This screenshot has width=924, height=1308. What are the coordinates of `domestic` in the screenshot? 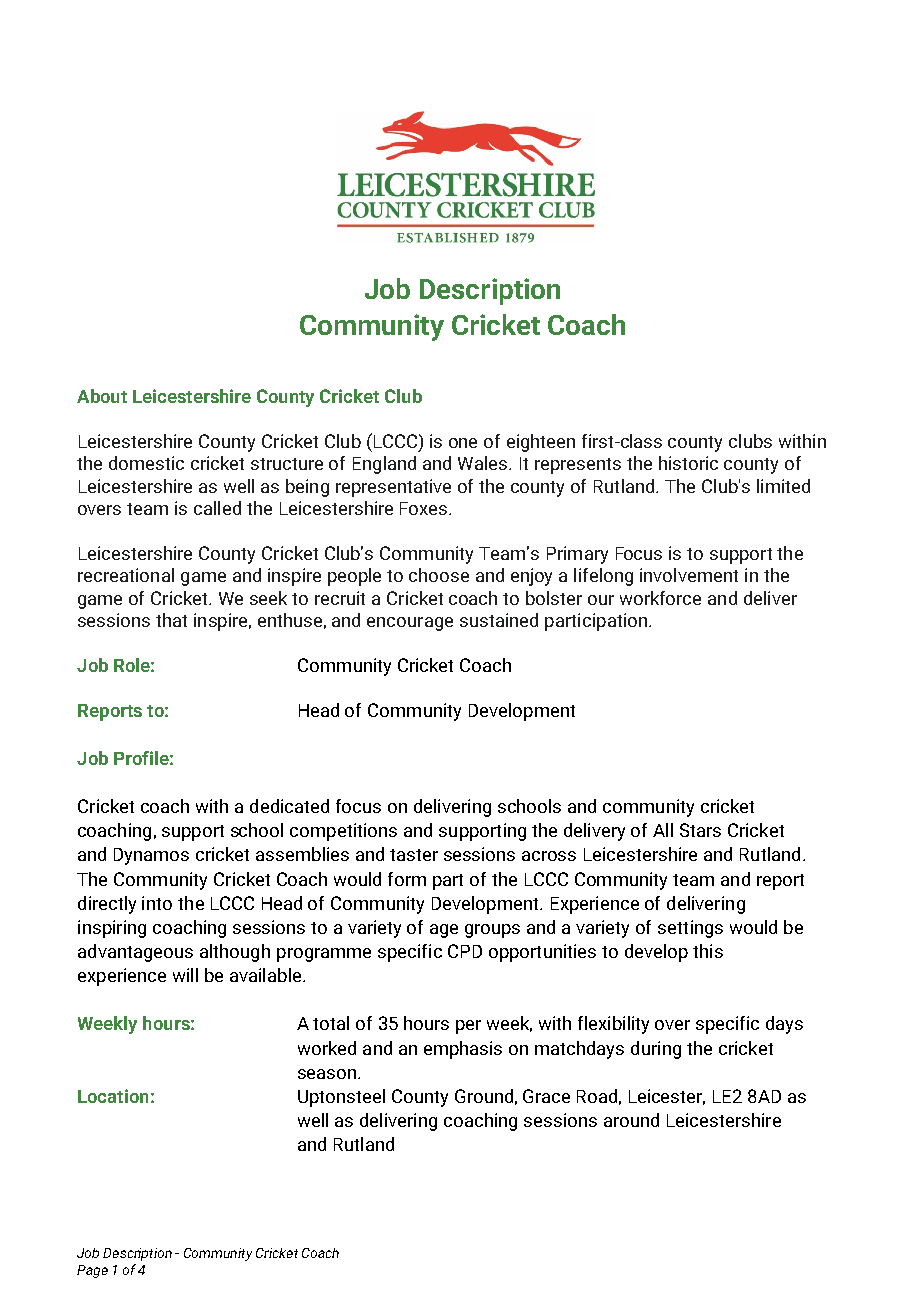 It's located at (146, 463).
